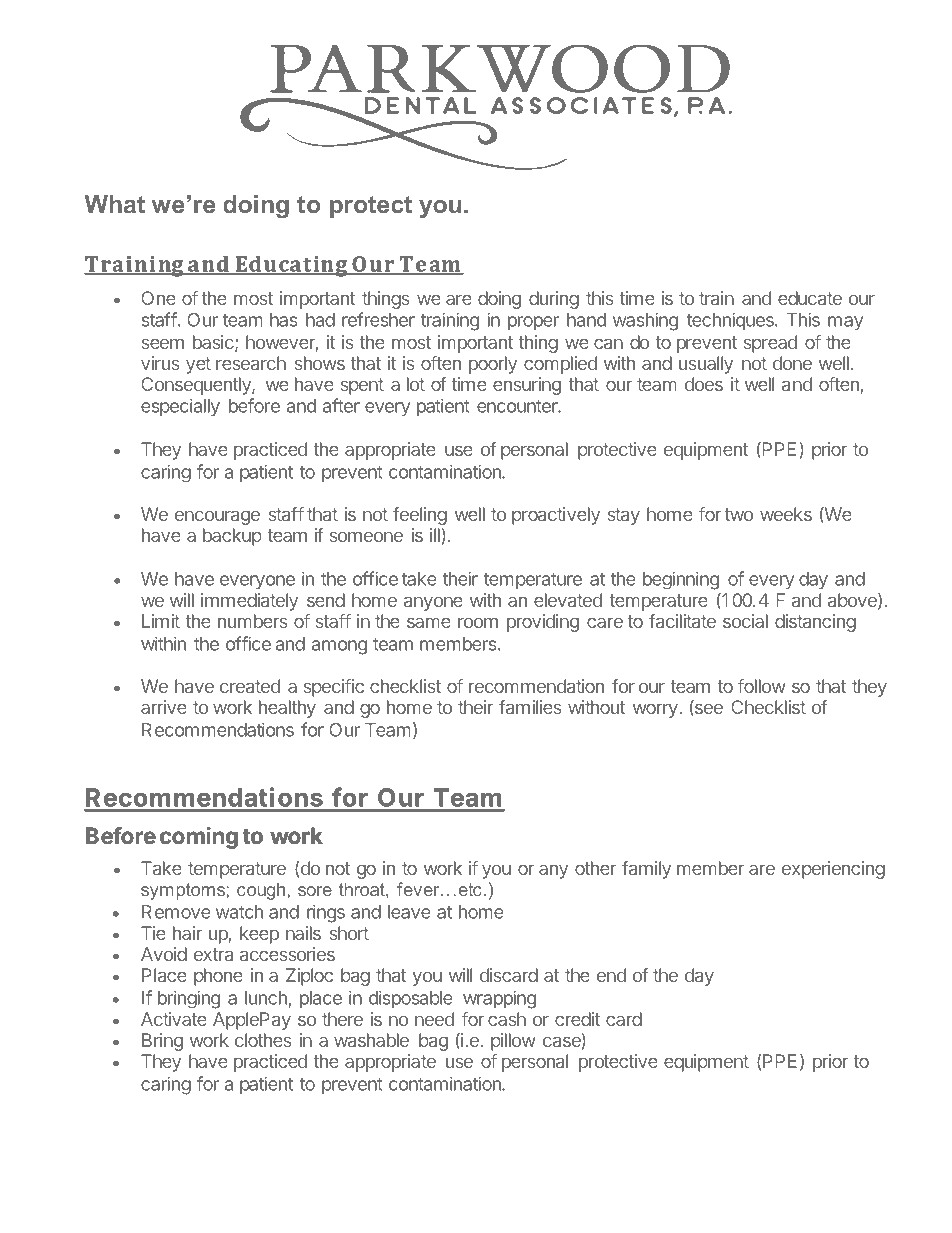  Describe the element at coordinates (554, 300) in the page. I see `during` at that location.
